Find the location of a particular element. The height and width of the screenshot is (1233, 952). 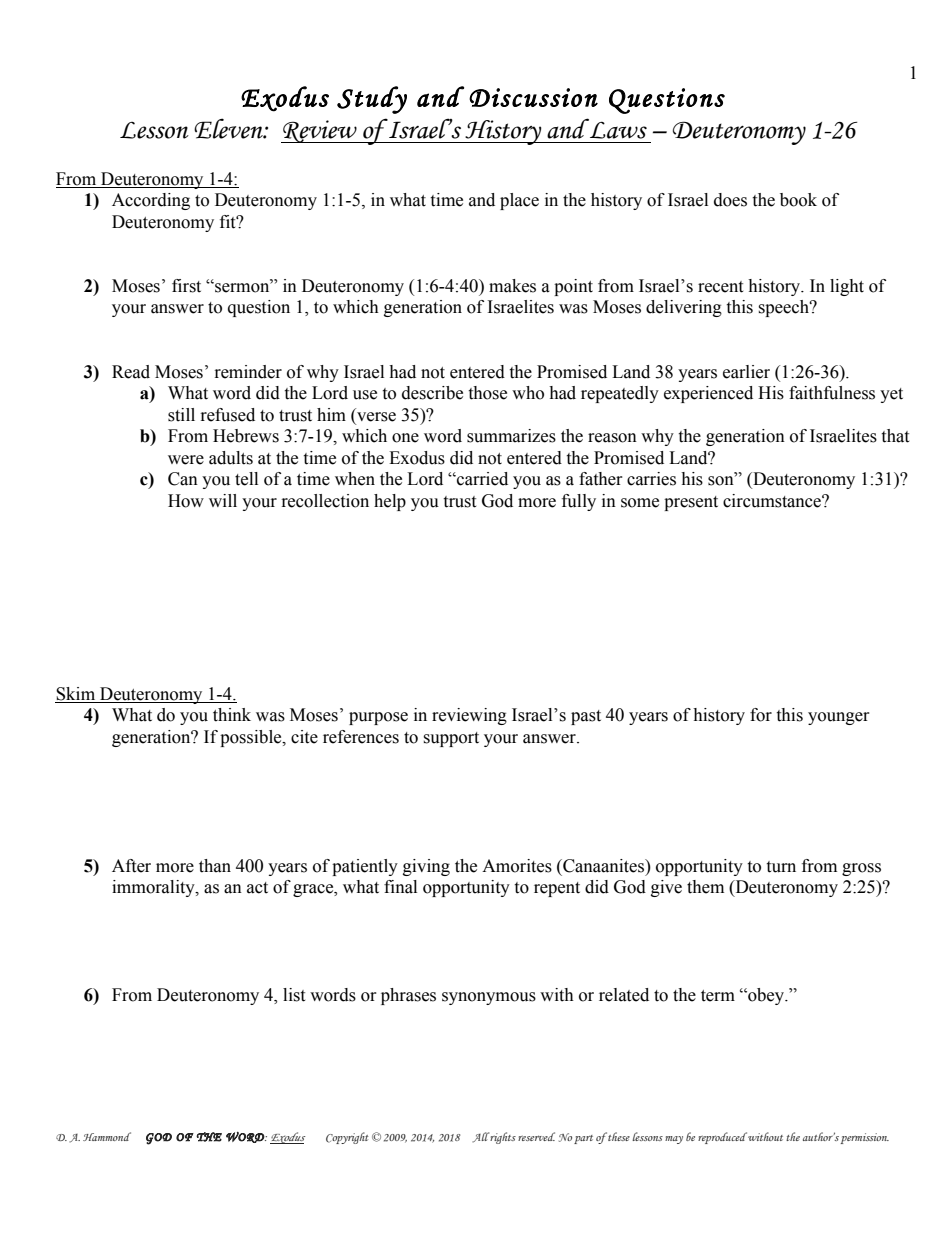

All is located at coordinates (481, 1137).
